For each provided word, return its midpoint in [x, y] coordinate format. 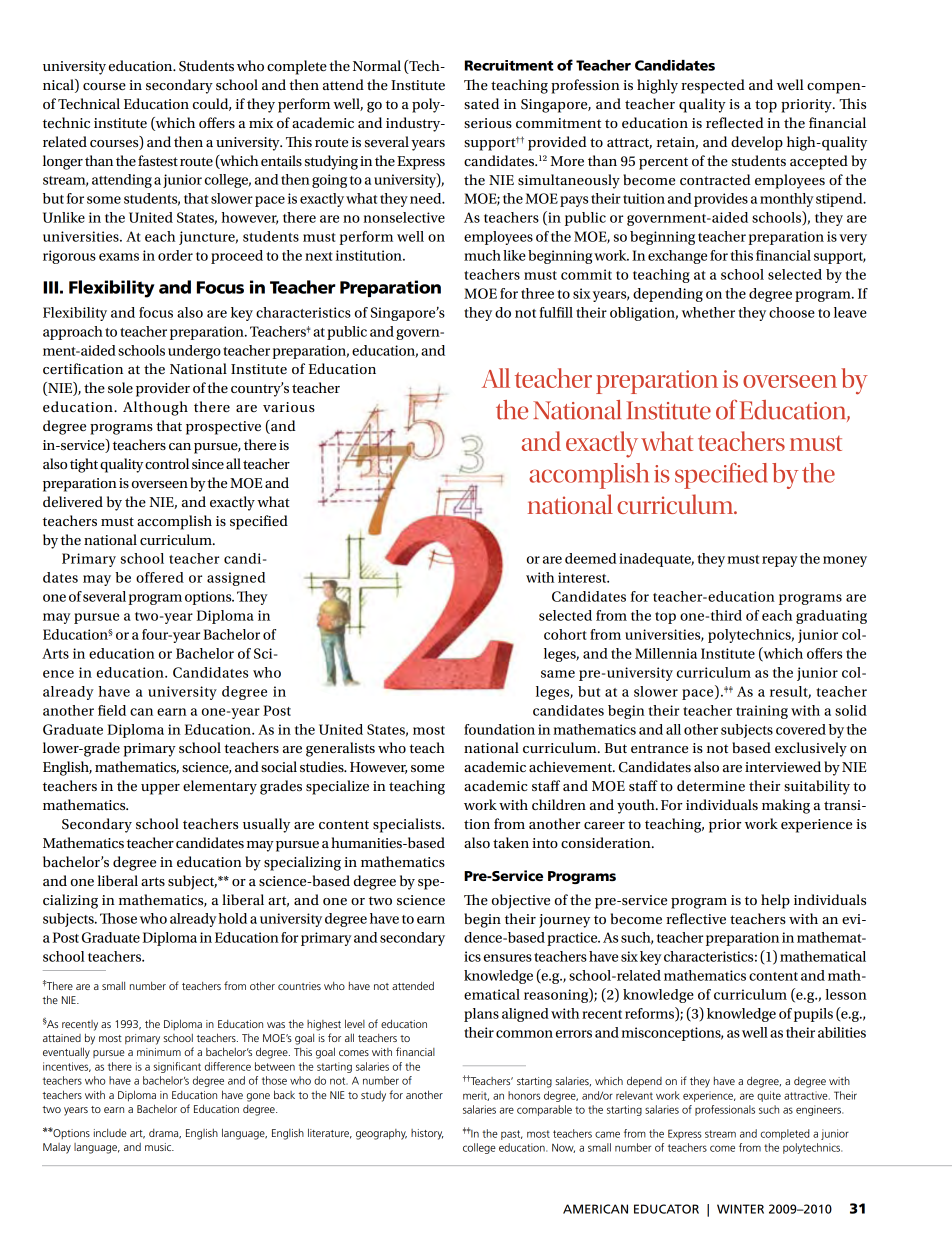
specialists [408, 825]
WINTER [740, 1209]
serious [488, 123]
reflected [735, 122]
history [427, 1134]
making [786, 806]
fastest [158, 160]
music [159, 1147]
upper [160, 789]
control [167, 463]
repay [780, 561]
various [289, 407]
